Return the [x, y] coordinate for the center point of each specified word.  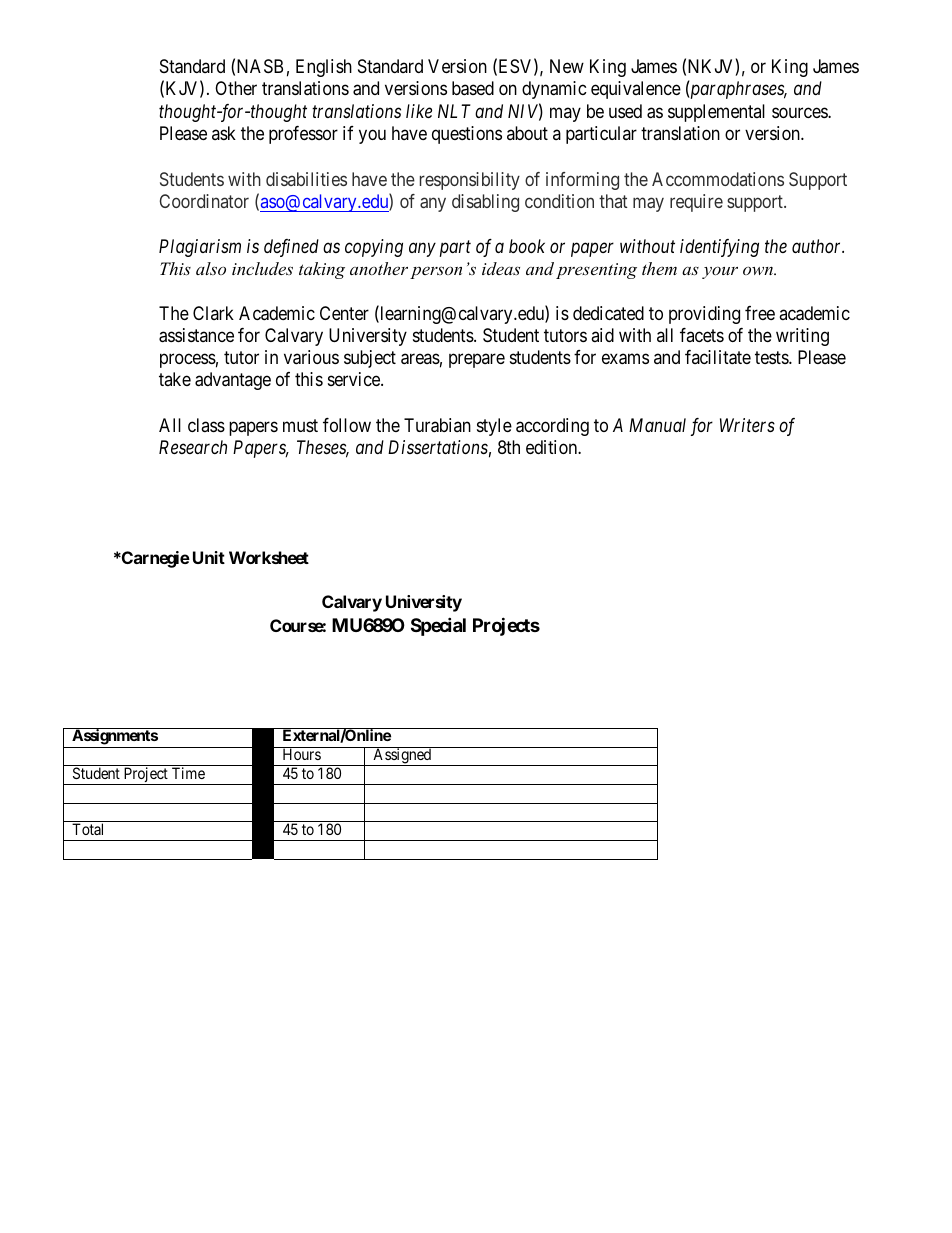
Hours [302, 754]
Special [438, 626]
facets [702, 335]
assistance [196, 335]
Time [188, 773]
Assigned [402, 756]
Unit [209, 557]
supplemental [716, 113]
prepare [477, 361]
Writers [747, 425]
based [473, 88]
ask [224, 133]
